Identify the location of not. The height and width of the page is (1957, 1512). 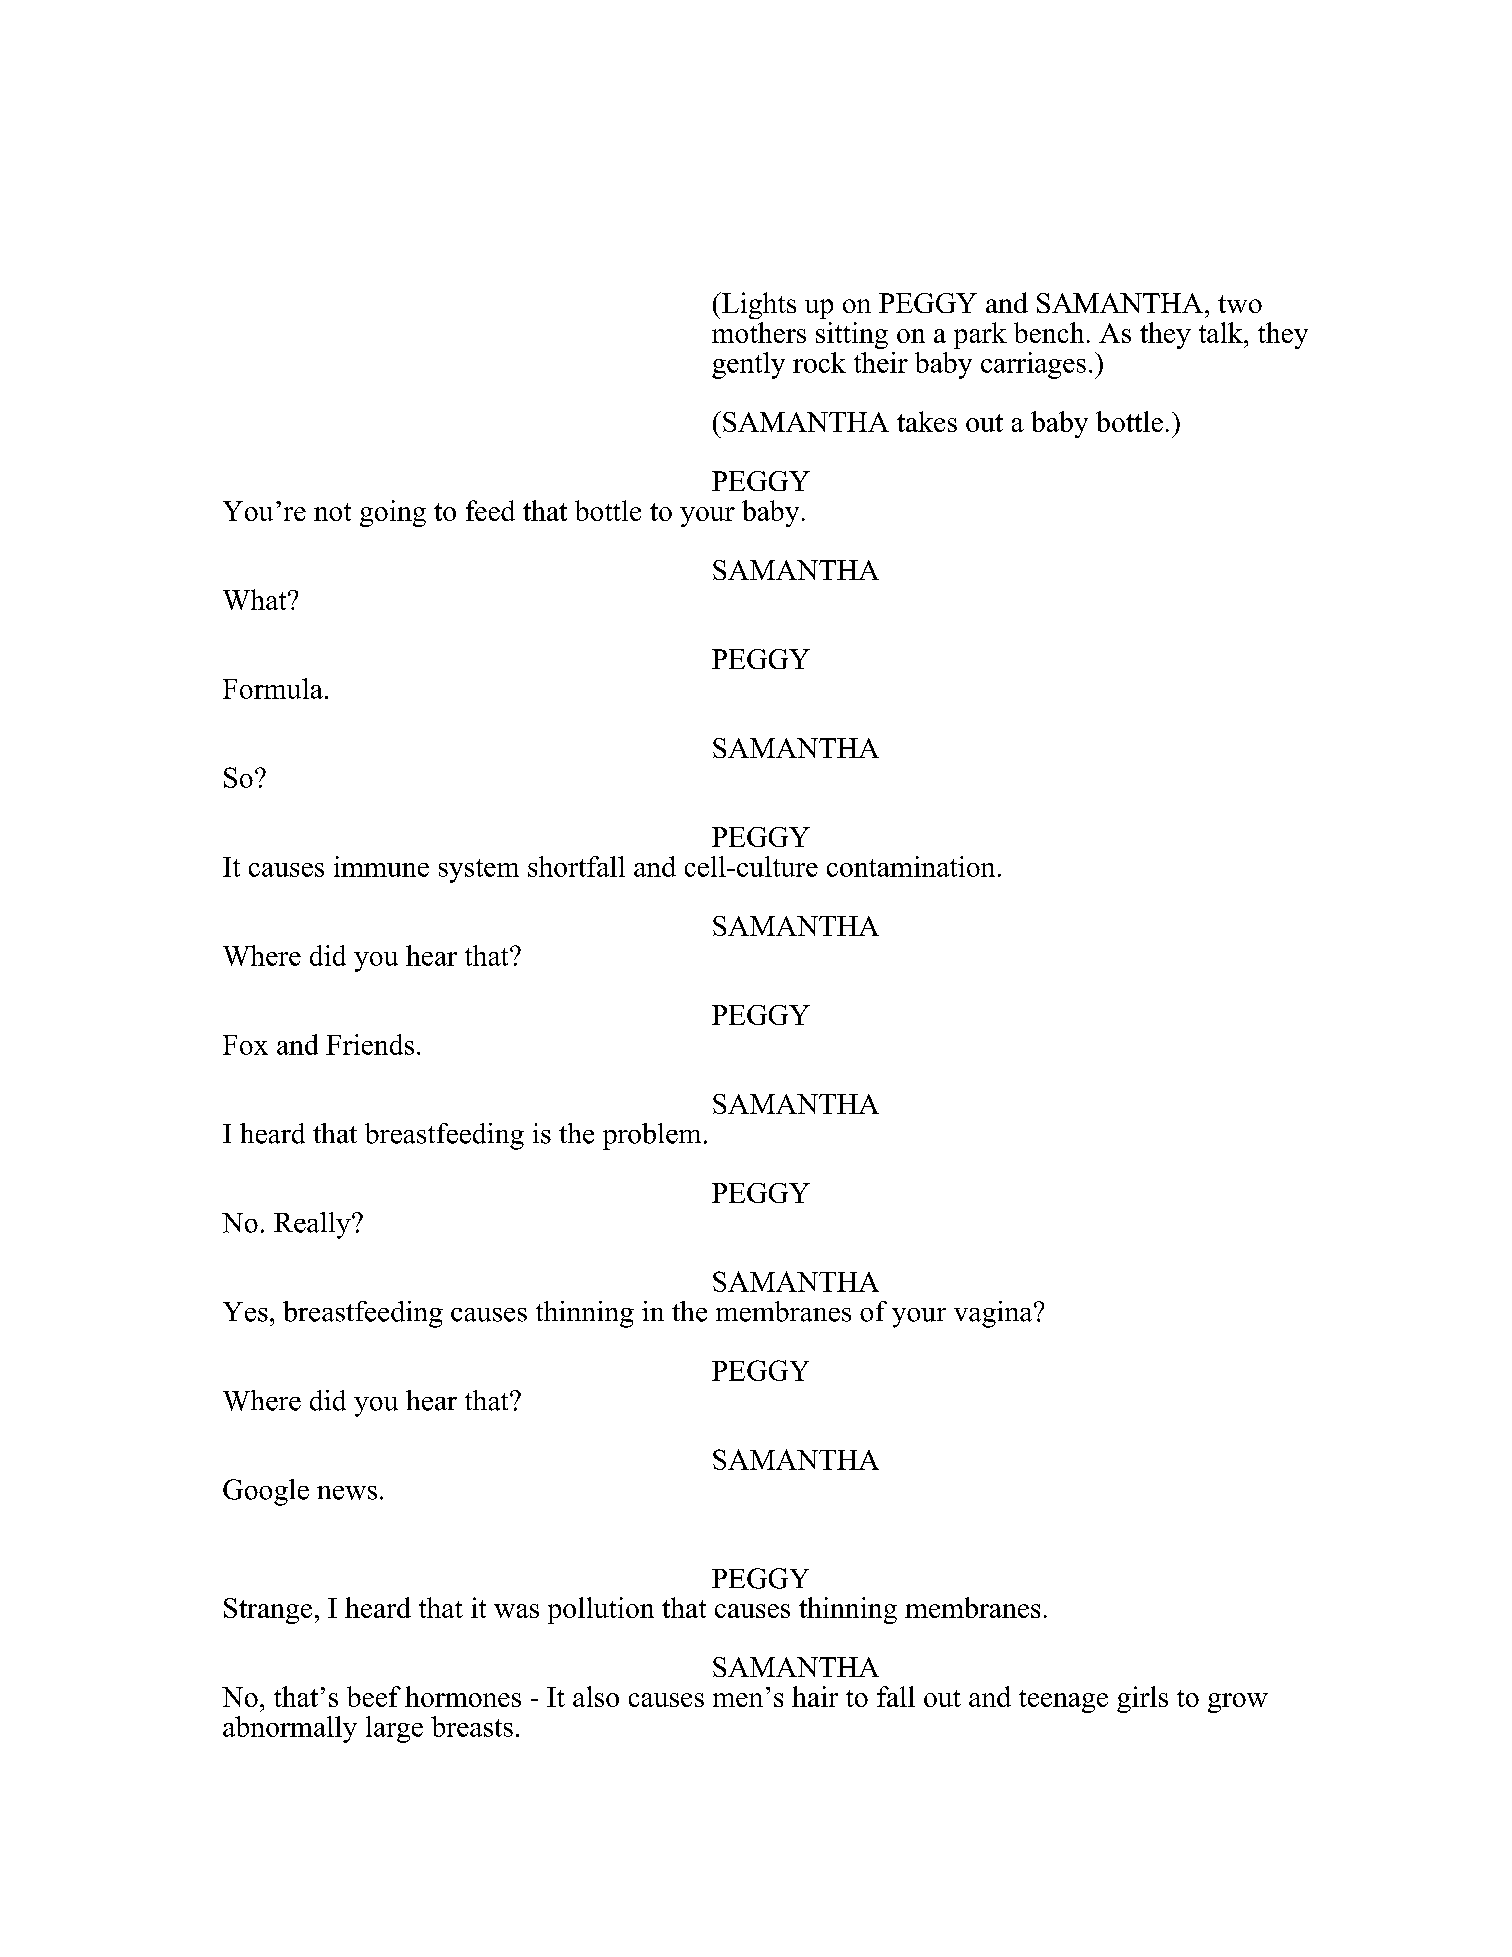
(332, 512).
